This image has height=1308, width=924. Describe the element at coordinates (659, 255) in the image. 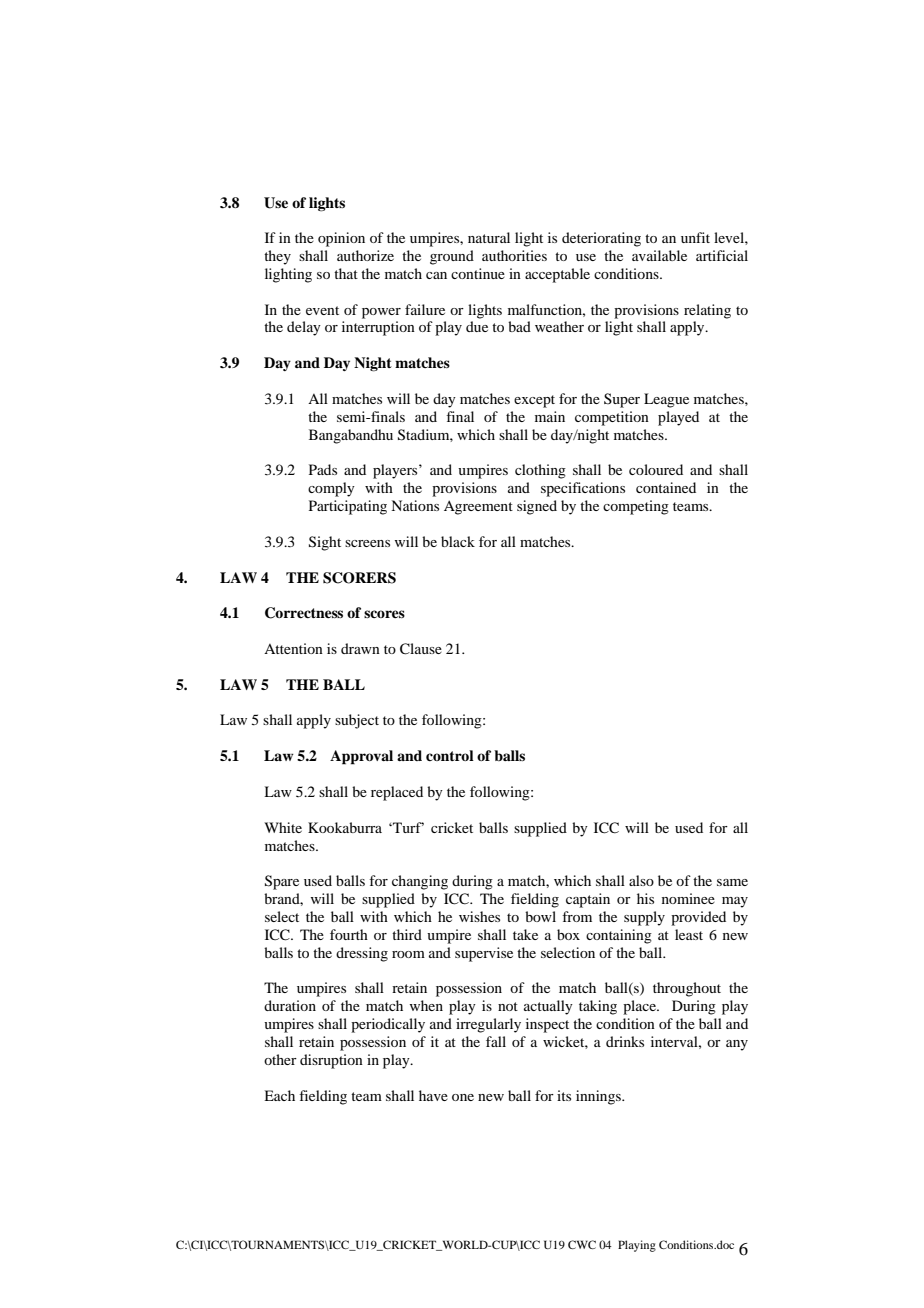

I see `available` at that location.
